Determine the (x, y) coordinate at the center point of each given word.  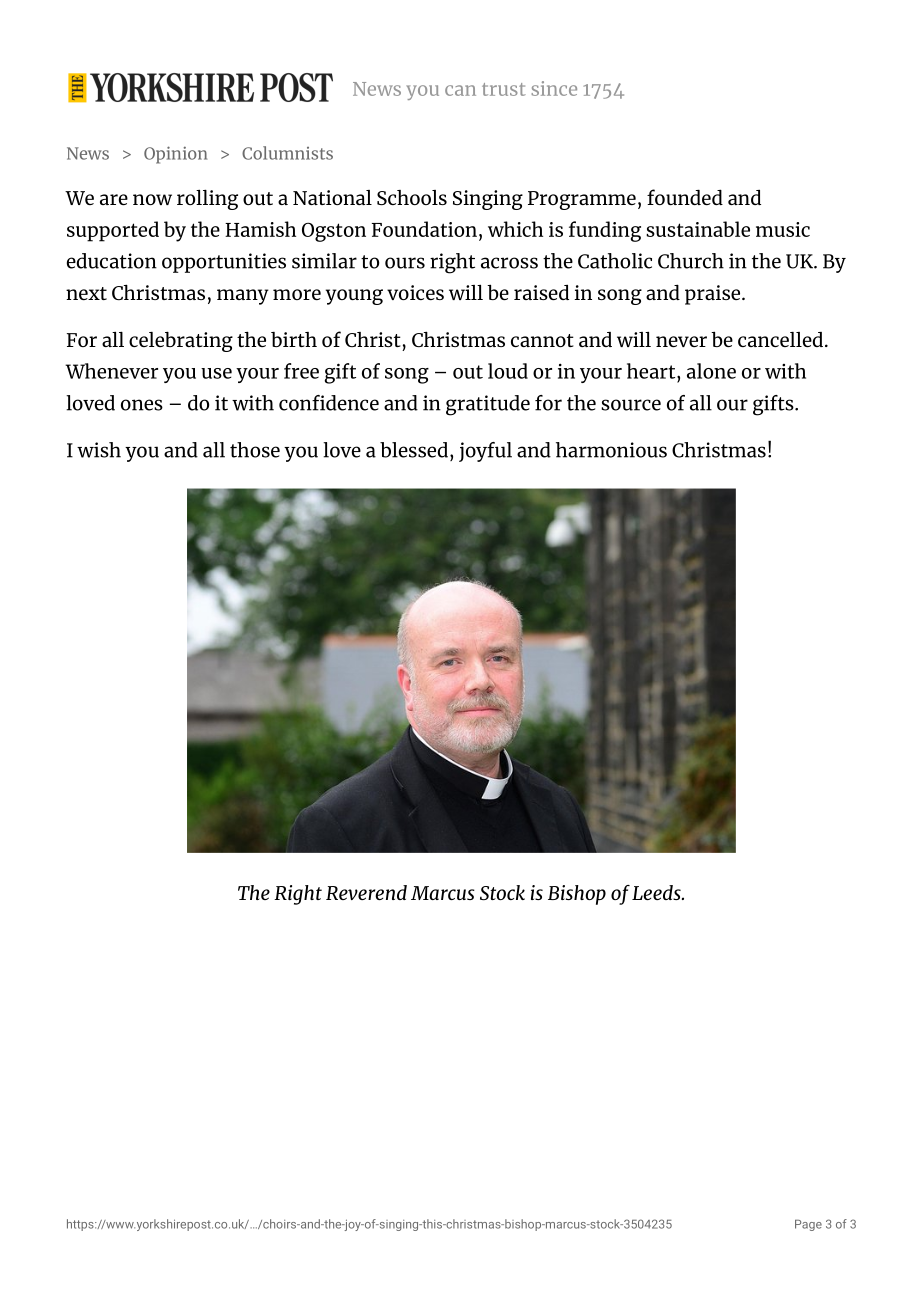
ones (142, 405)
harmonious (611, 450)
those (255, 450)
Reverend (366, 892)
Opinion (175, 155)
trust (504, 89)
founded (685, 197)
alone (711, 371)
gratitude (488, 405)
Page (808, 1225)
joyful (485, 452)
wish (99, 450)
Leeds (657, 892)
